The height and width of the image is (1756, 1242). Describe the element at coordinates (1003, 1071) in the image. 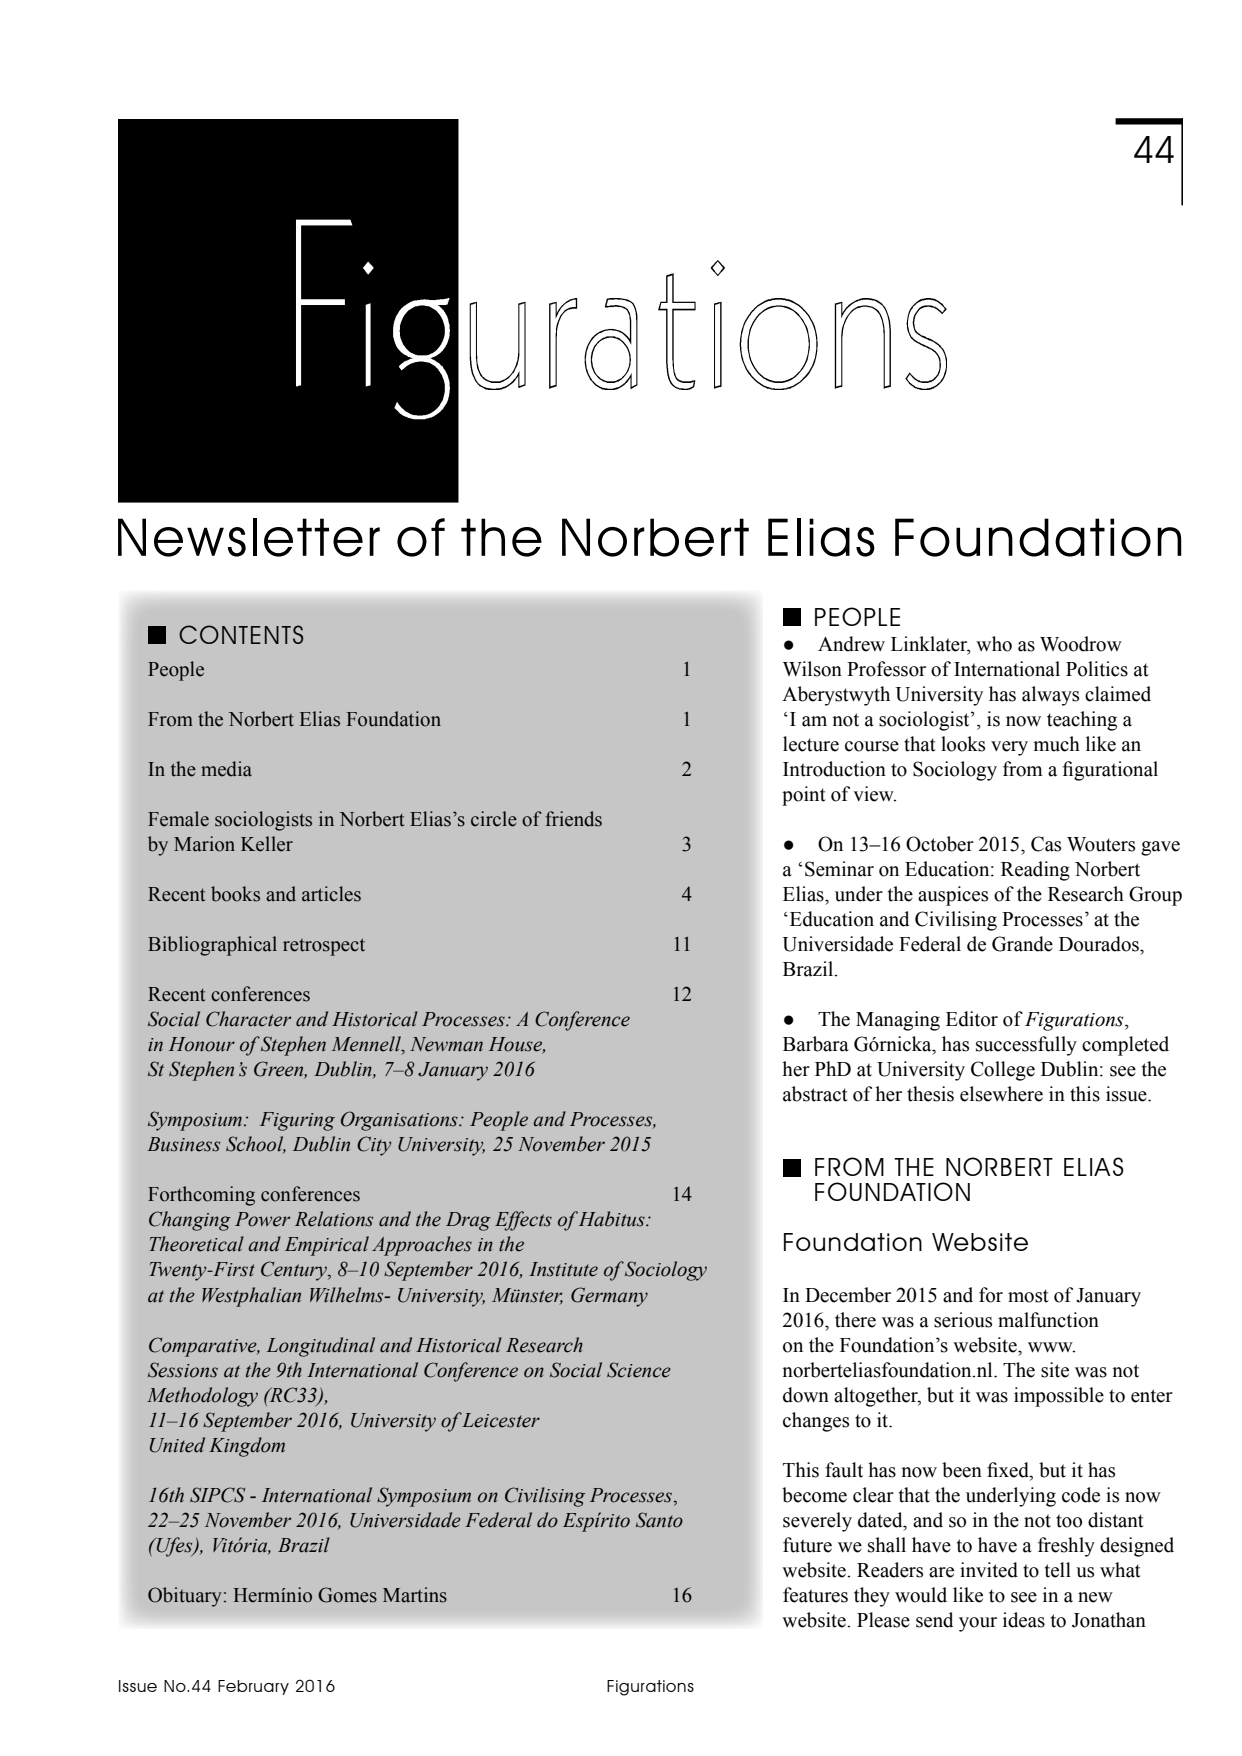

I see `College` at that location.
